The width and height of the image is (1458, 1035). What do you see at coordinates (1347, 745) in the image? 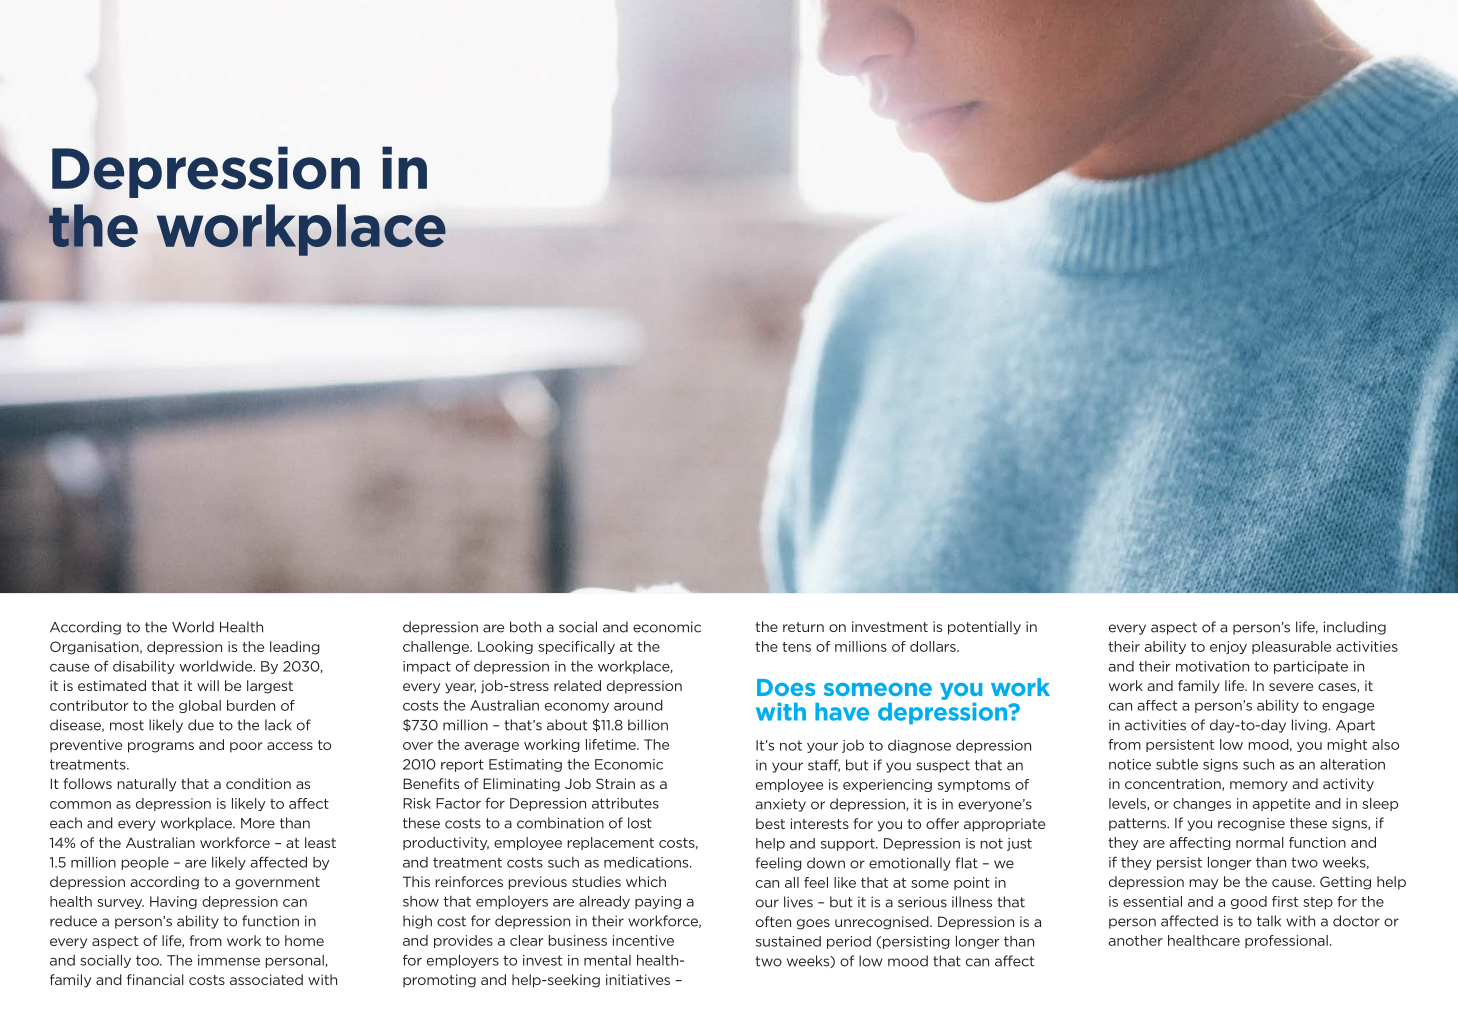
I see `might` at bounding box center [1347, 745].
